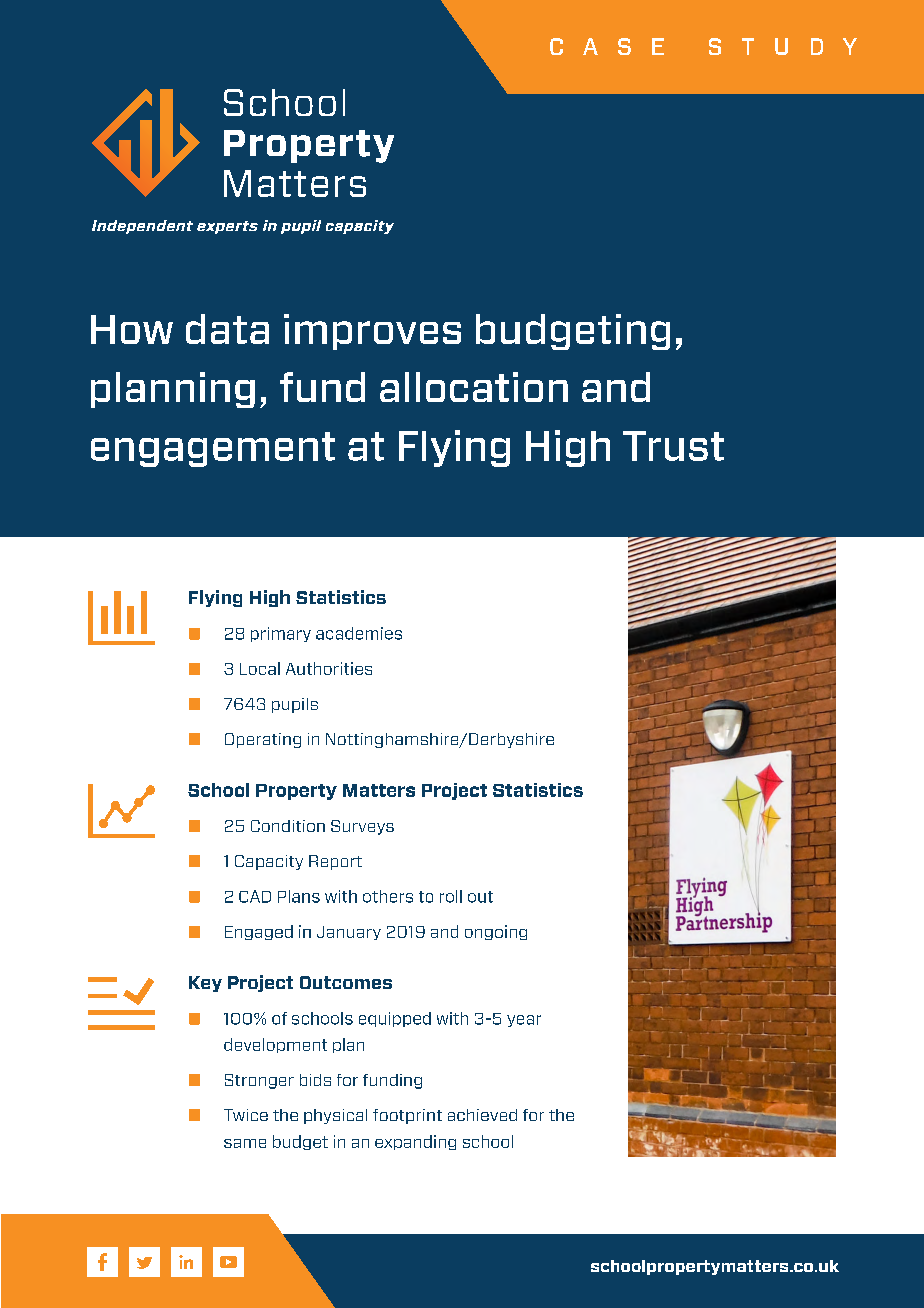 Image resolution: width=924 pixels, height=1308 pixels. I want to click on roll, so click(451, 896).
